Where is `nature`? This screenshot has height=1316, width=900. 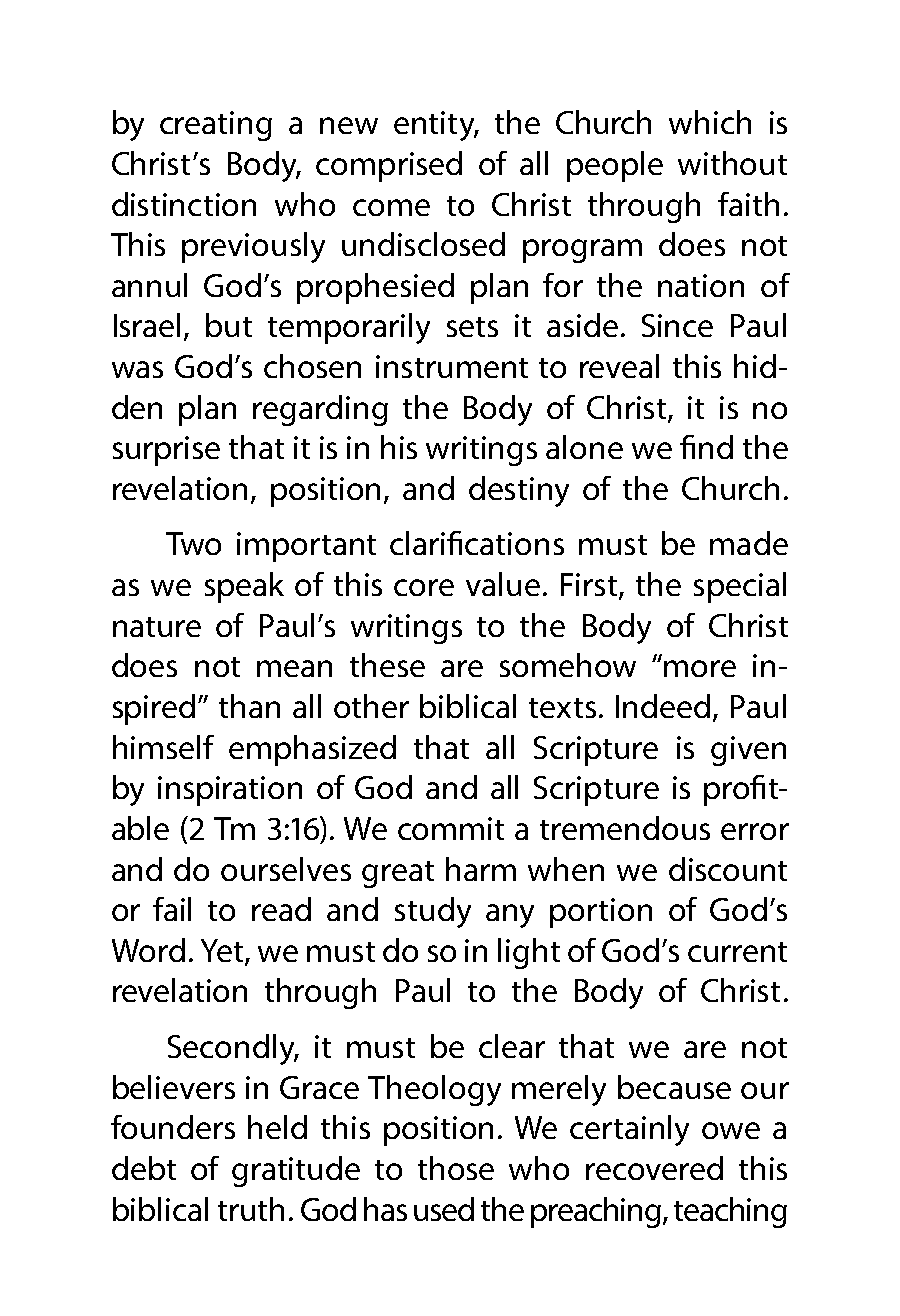 nature is located at coordinates (157, 627).
